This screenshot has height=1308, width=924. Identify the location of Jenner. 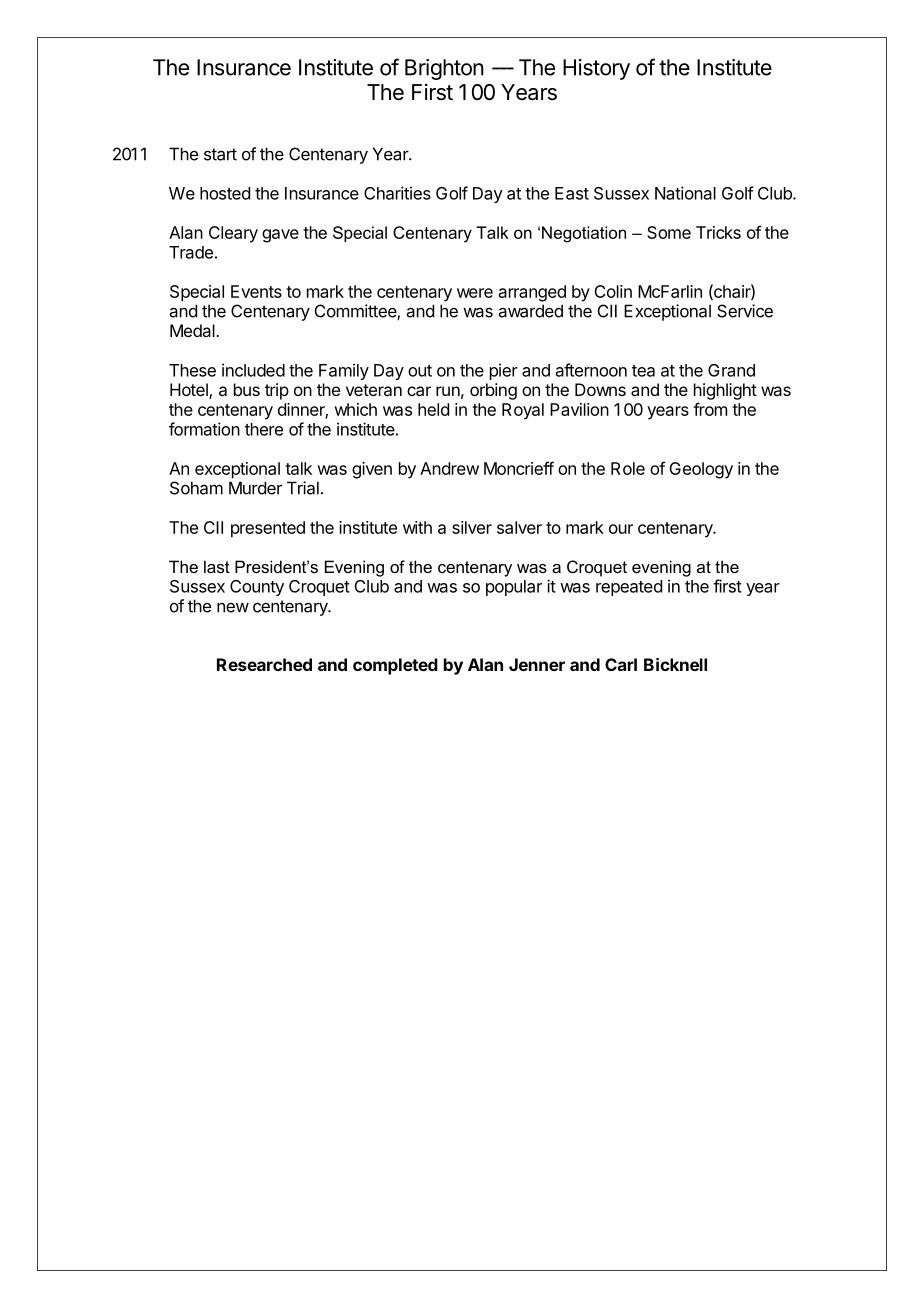
(537, 664).
